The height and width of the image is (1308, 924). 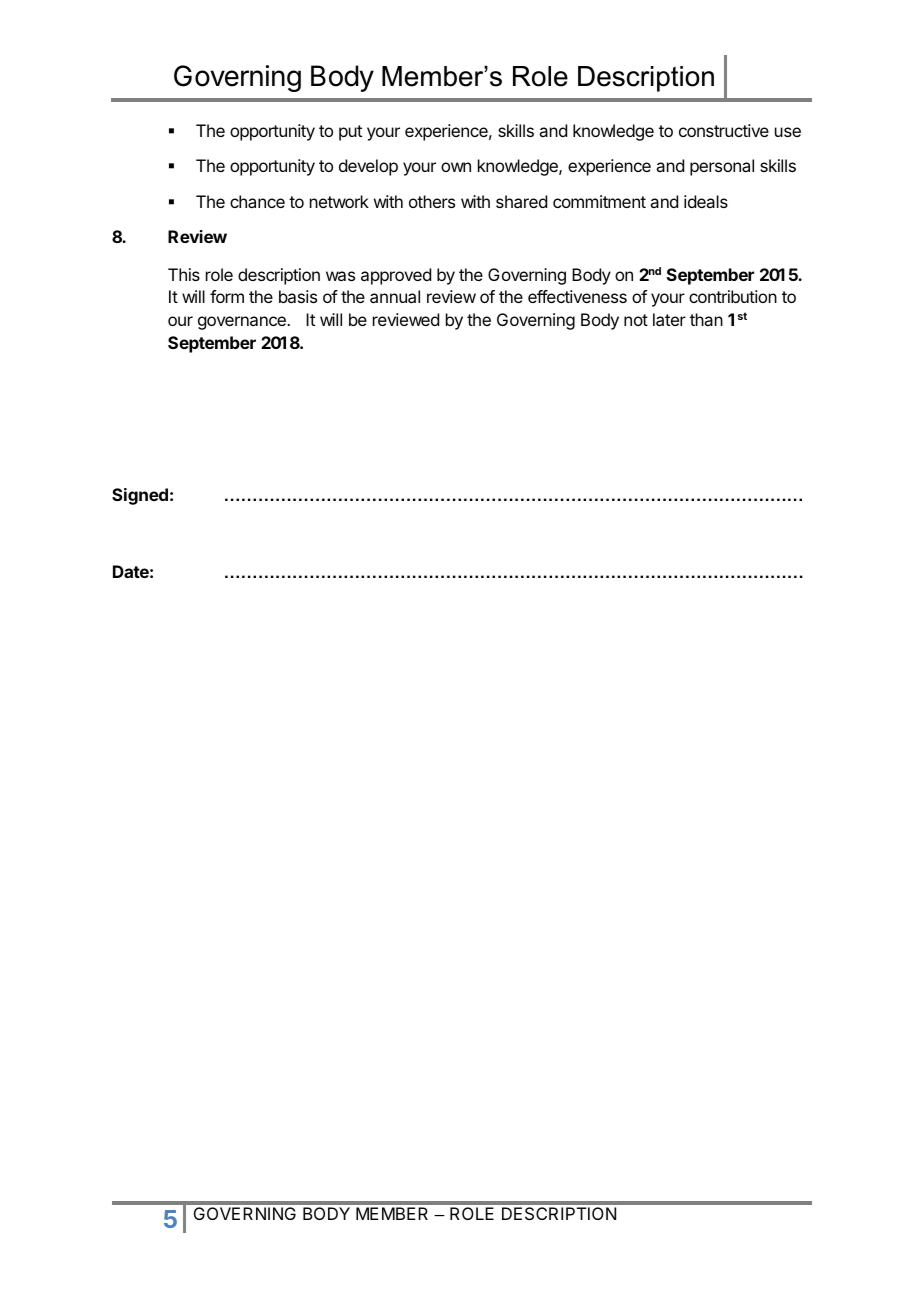 What do you see at coordinates (456, 167) in the image?
I see `own` at bounding box center [456, 167].
